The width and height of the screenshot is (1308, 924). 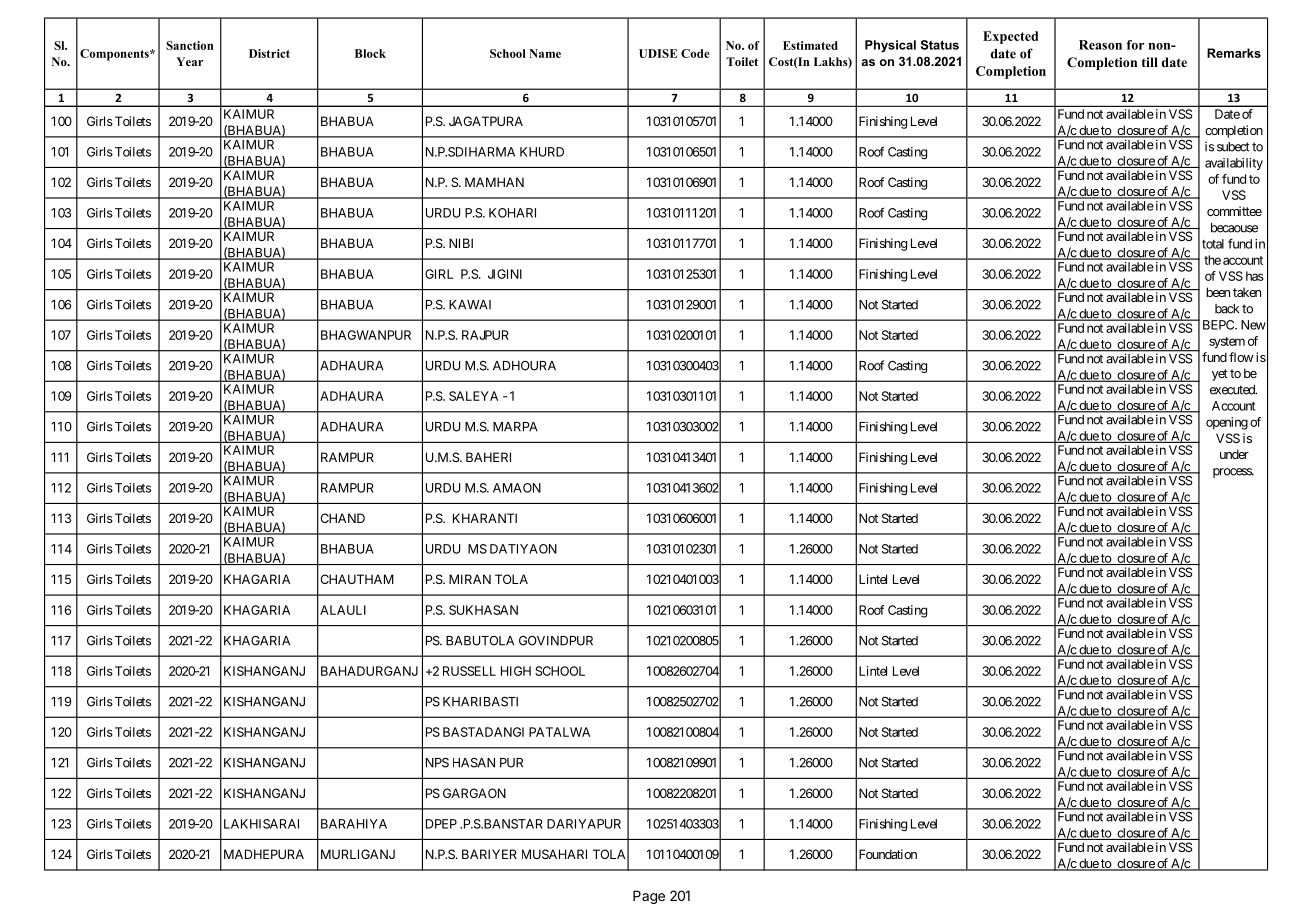 What do you see at coordinates (516, 671) in the screenshot?
I see `HIGH` at bounding box center [516, 671].
